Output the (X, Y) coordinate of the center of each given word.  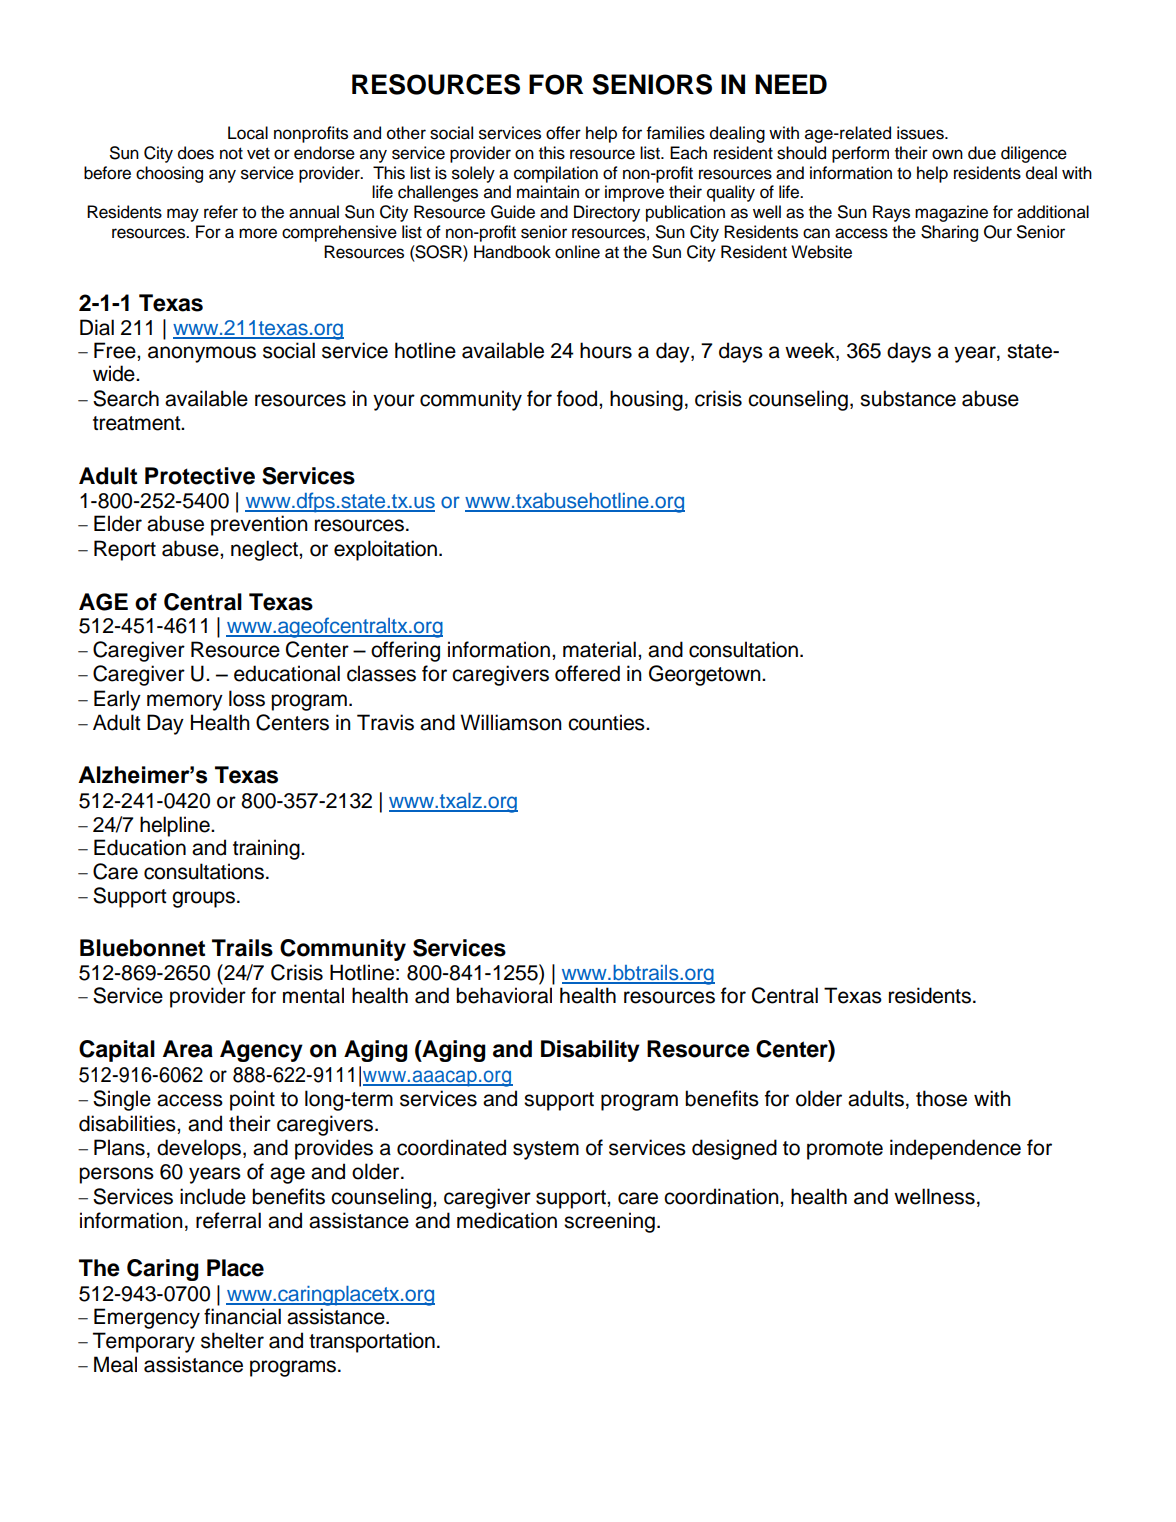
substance (908, 398)
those (941, 1098)
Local (248, 133)
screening (609, 1222)
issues (921, 133)
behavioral (504, 995)
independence (955, 1149)
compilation (556, 174)
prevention (259, 525)
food (578, 398)
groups (203, 899)
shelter (232, 1340)
